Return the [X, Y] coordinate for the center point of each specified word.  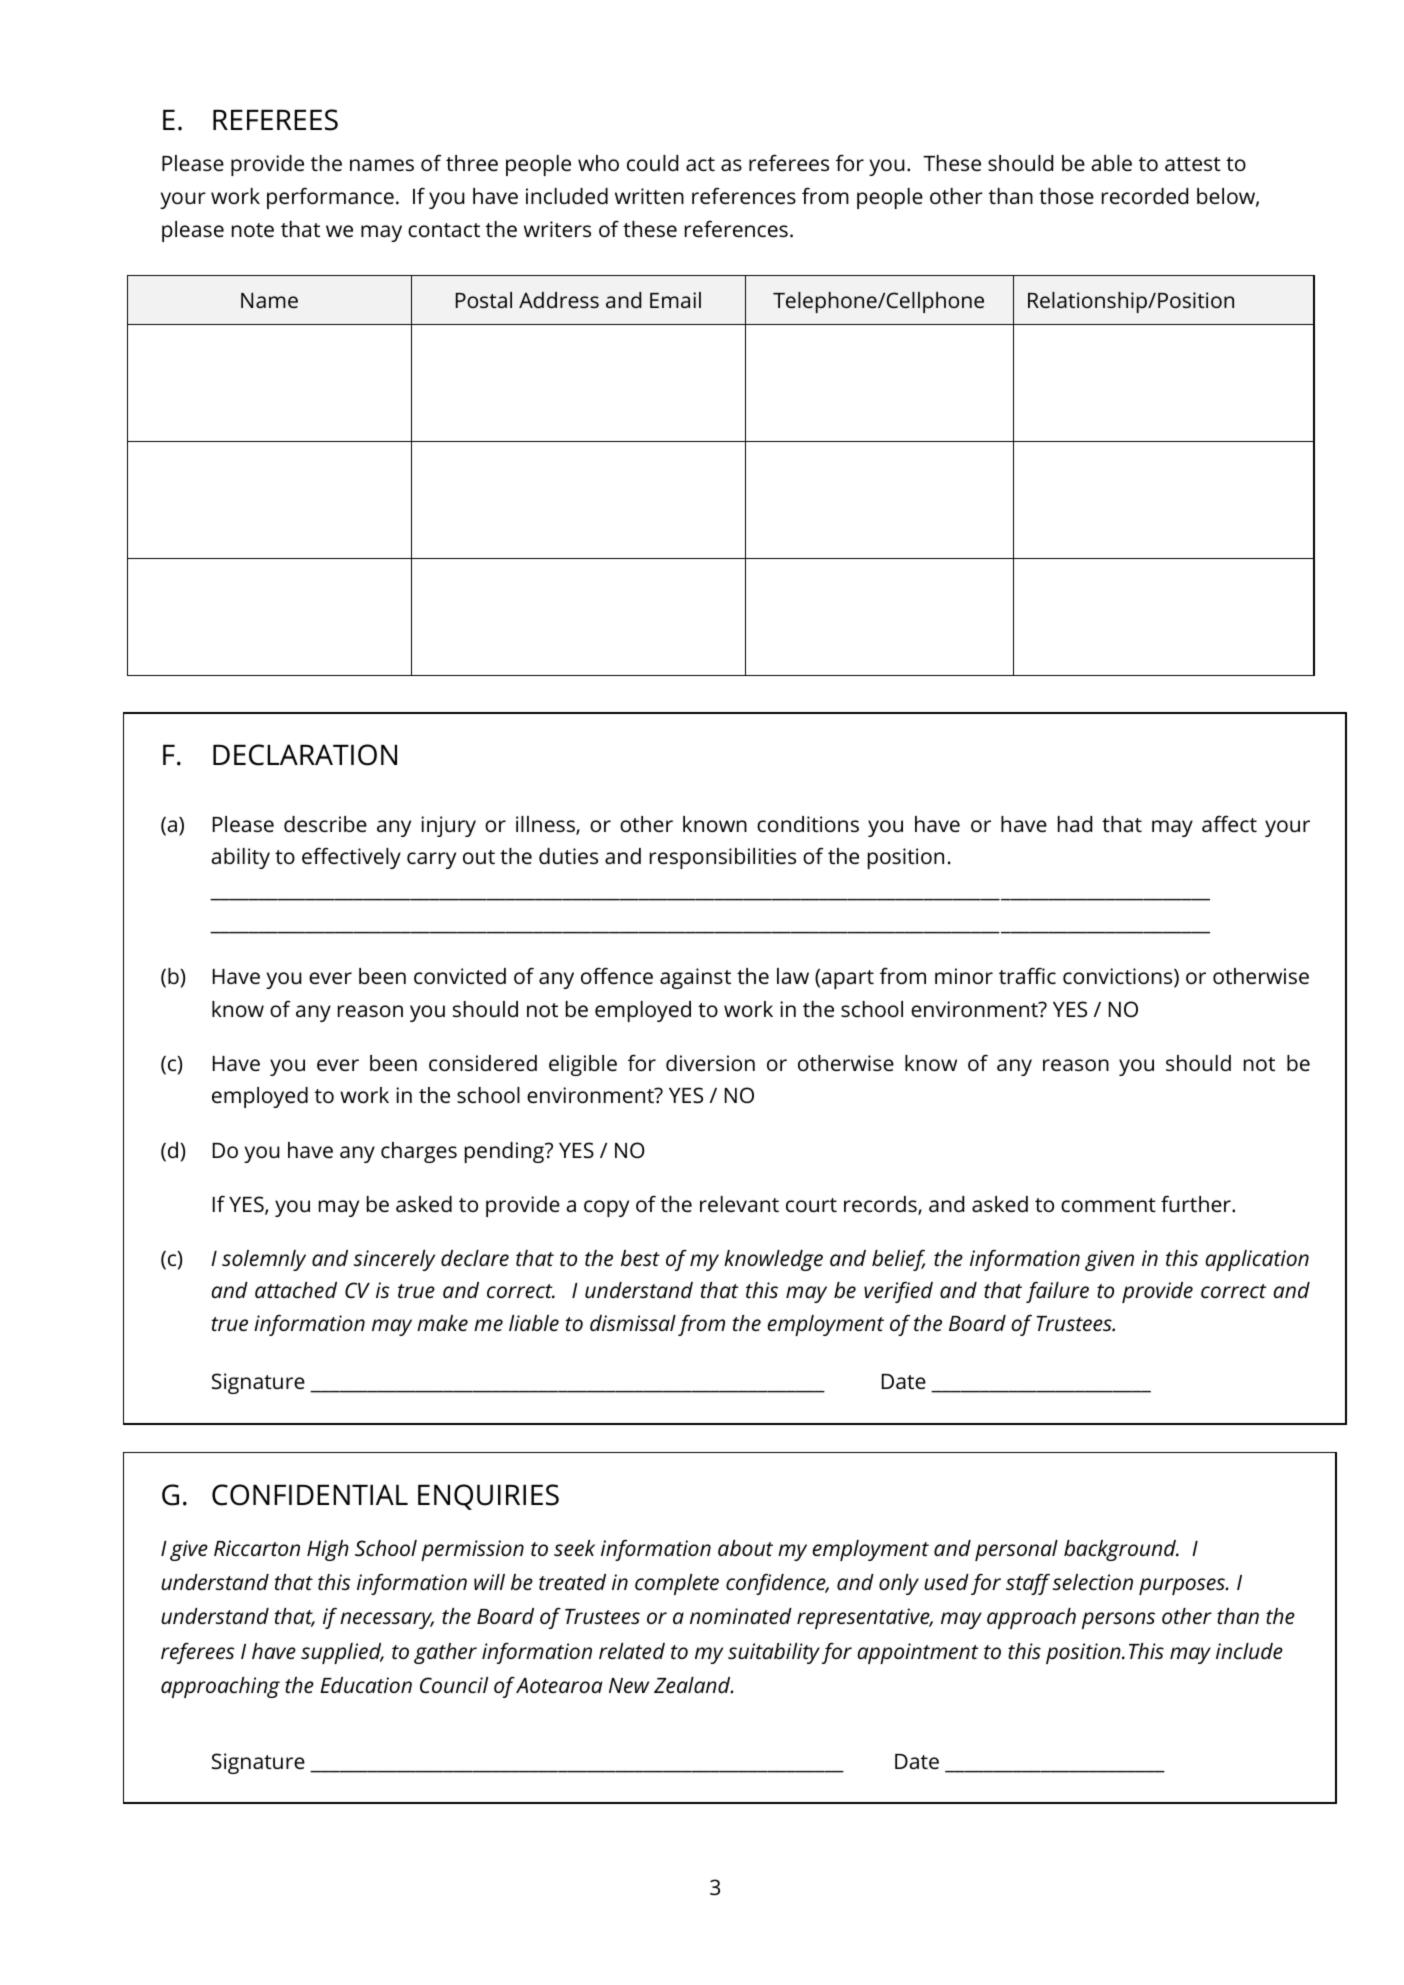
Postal [484, 300]
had [1075, 824]
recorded [1145, 196]
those [1066, 196]
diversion [710, 1063]
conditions [808, 824]
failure [1057, 1292]
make [442, 1323]
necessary [387, 1620]
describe [325, 824]
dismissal [633, 1323]
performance [330, 198]
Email [675, 300]
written [649, 196]
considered [483, 1063]
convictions [1119, 977]
